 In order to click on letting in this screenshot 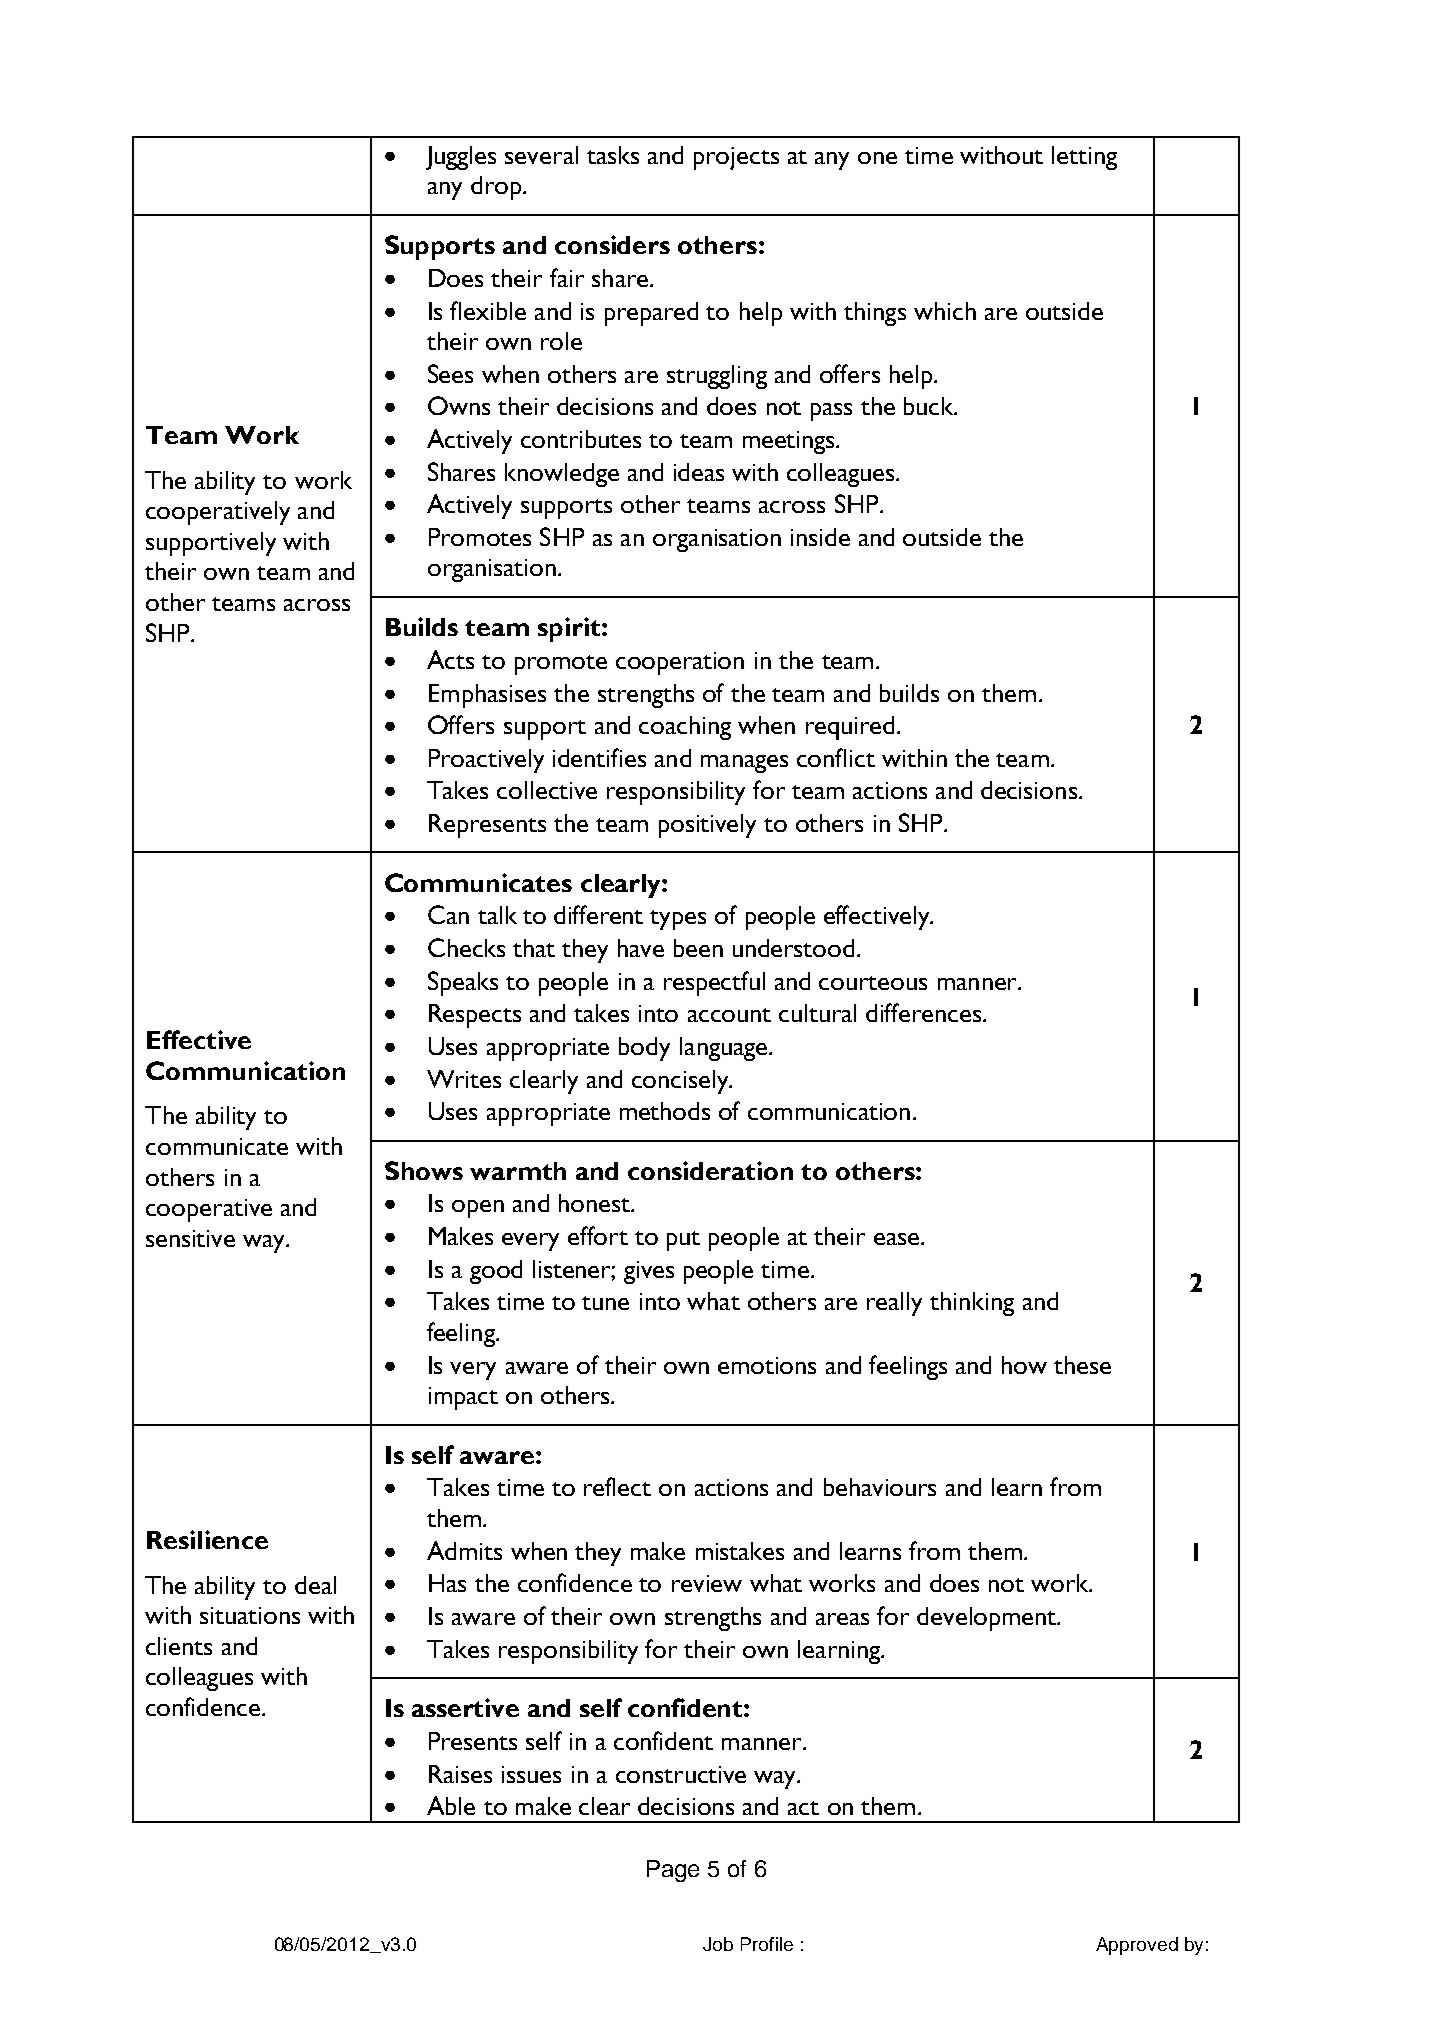, I will do `click(1084, 158)`.
